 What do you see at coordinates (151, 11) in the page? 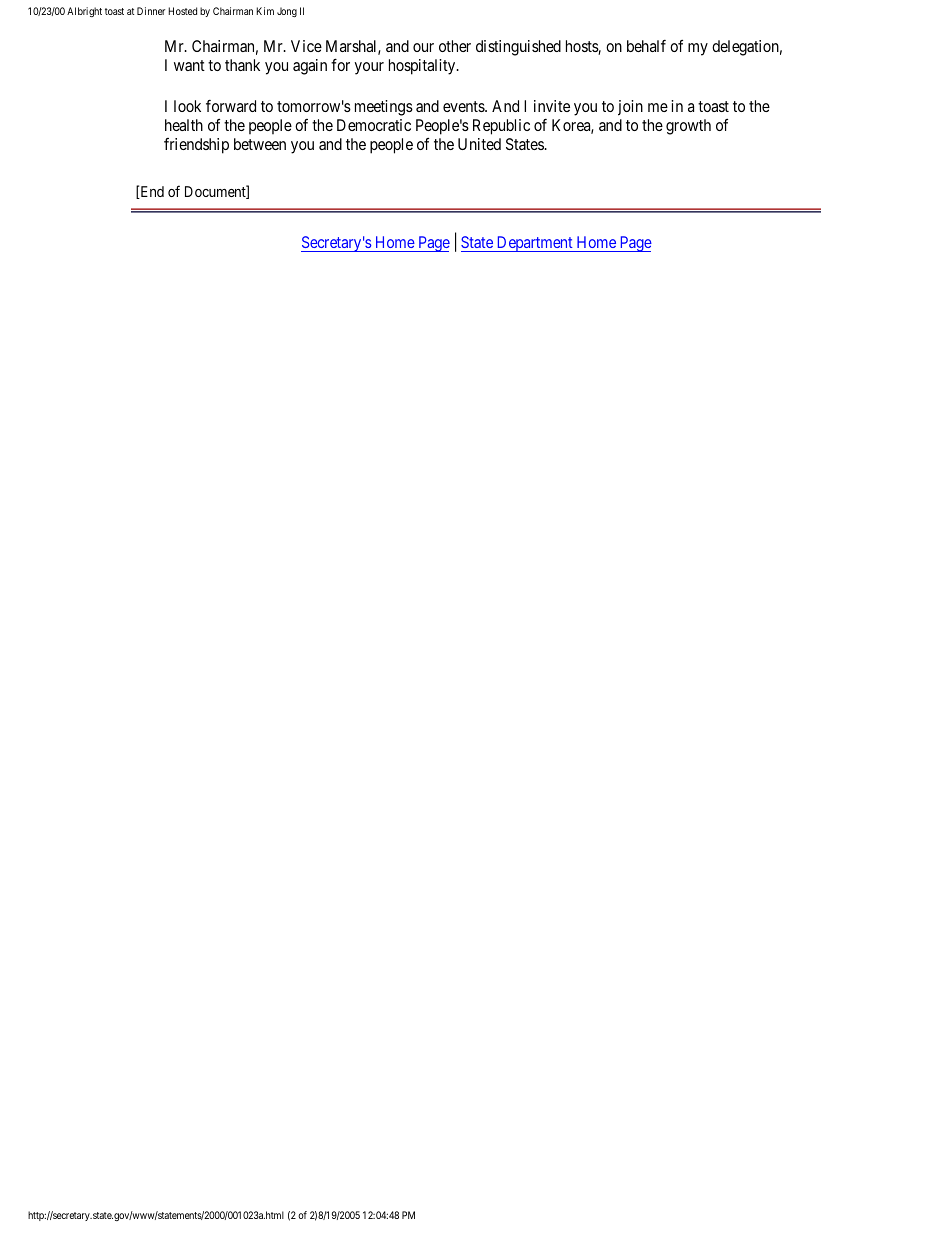
I see `Dinner` at bounding box center [151, 11].
